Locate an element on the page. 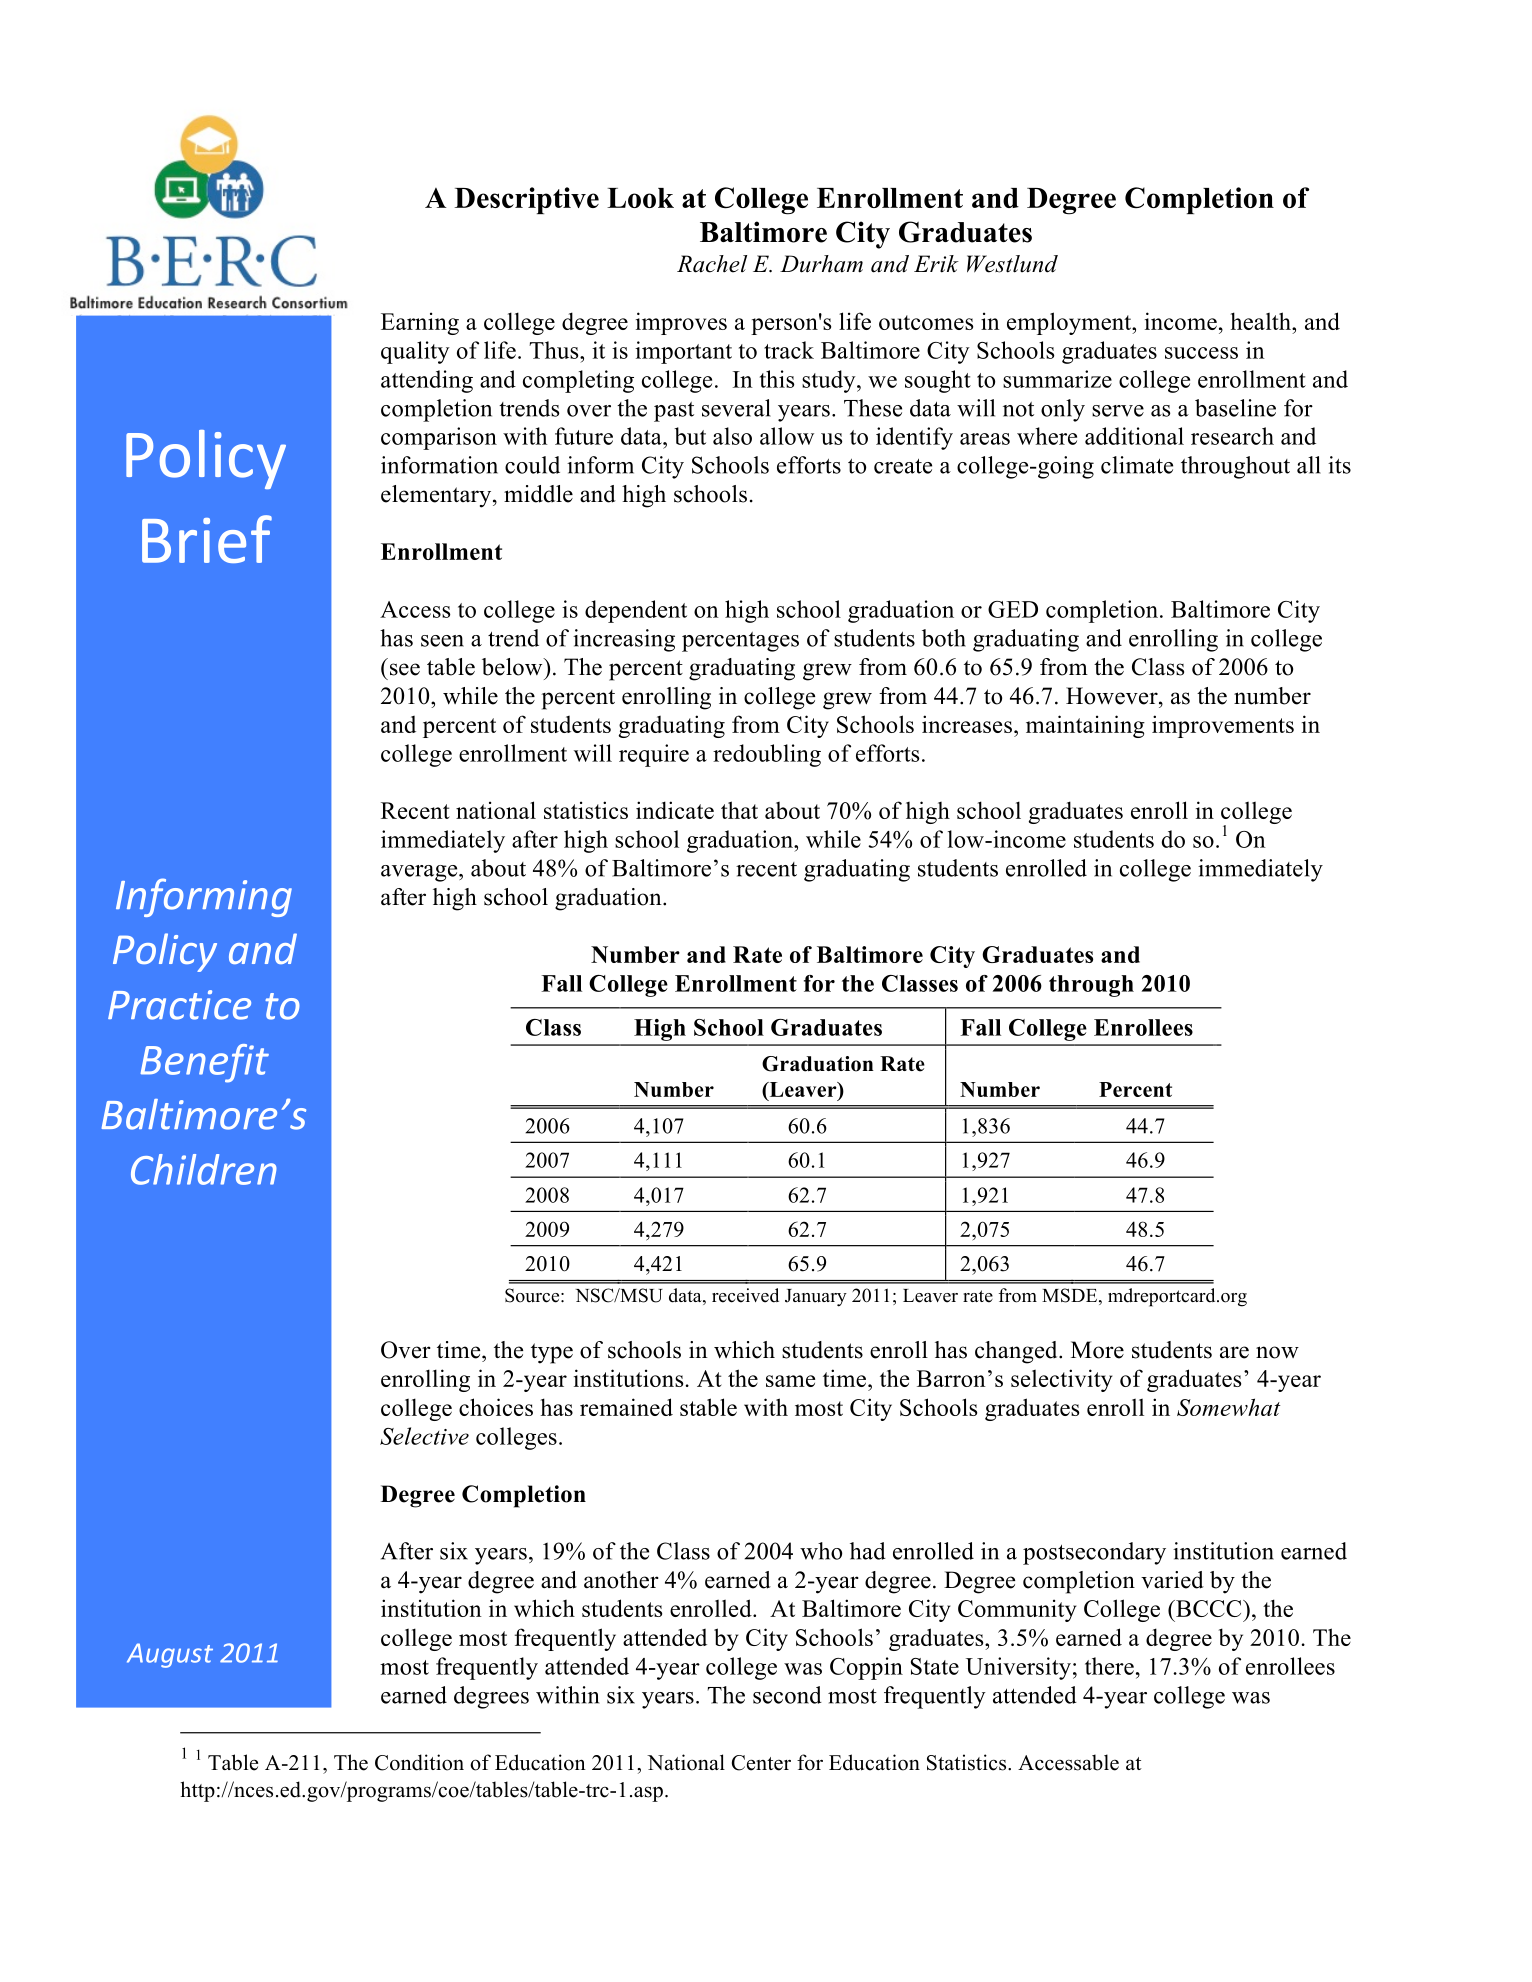 This document has height=1982, width=1532. health is located at coordinates (1262, 321).
